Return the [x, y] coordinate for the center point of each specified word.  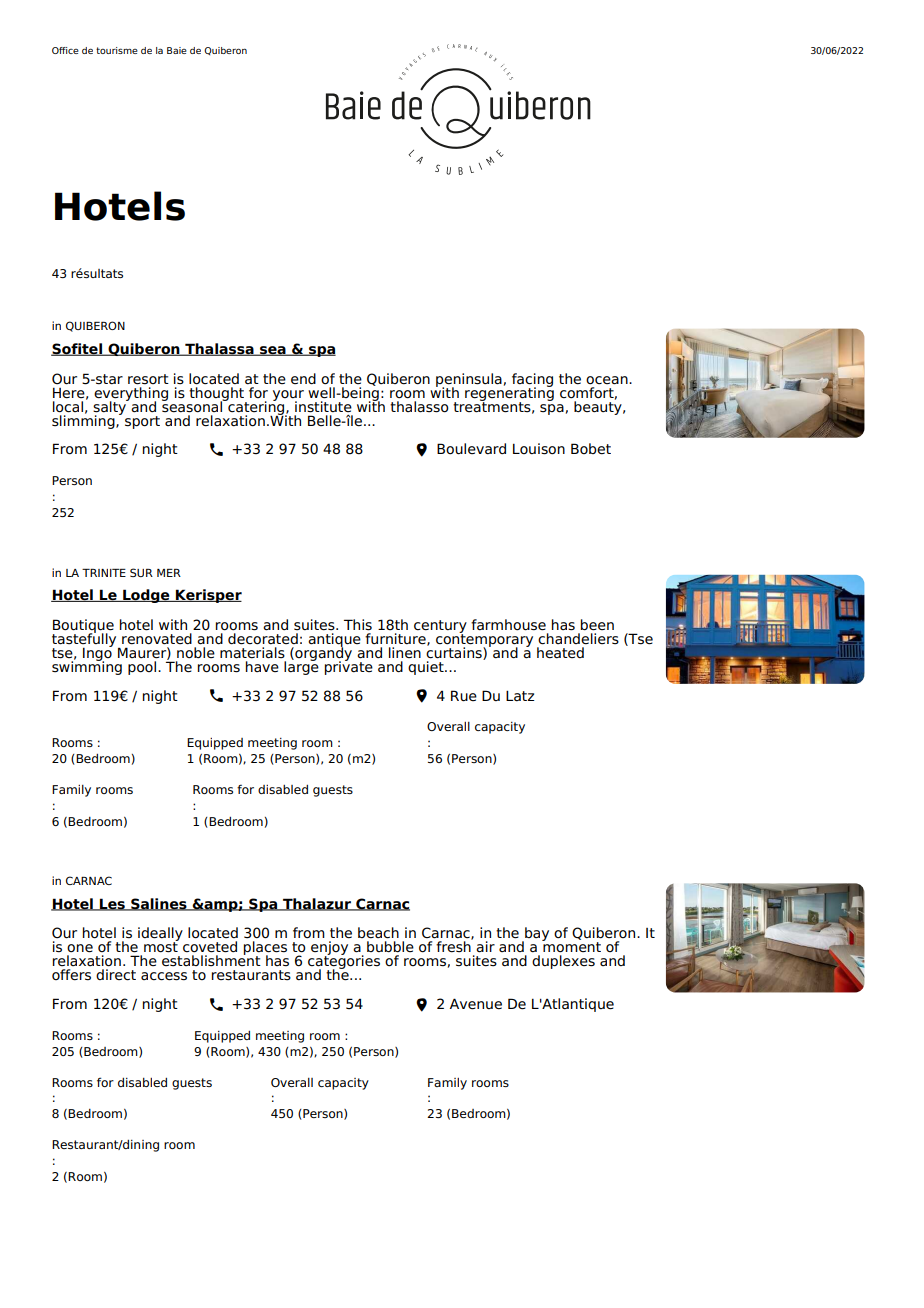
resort [148, 379]
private [349, 666]
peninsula [469, 381]
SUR [141, 572]
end [303, 379]
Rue [464, 696]
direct [116, 975]
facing [532, 381]
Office [65, 50]
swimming [87, 666]
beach [378, 933]
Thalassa [219, 349]
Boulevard [471, 449]
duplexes [563, 962]
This [358, 625]
